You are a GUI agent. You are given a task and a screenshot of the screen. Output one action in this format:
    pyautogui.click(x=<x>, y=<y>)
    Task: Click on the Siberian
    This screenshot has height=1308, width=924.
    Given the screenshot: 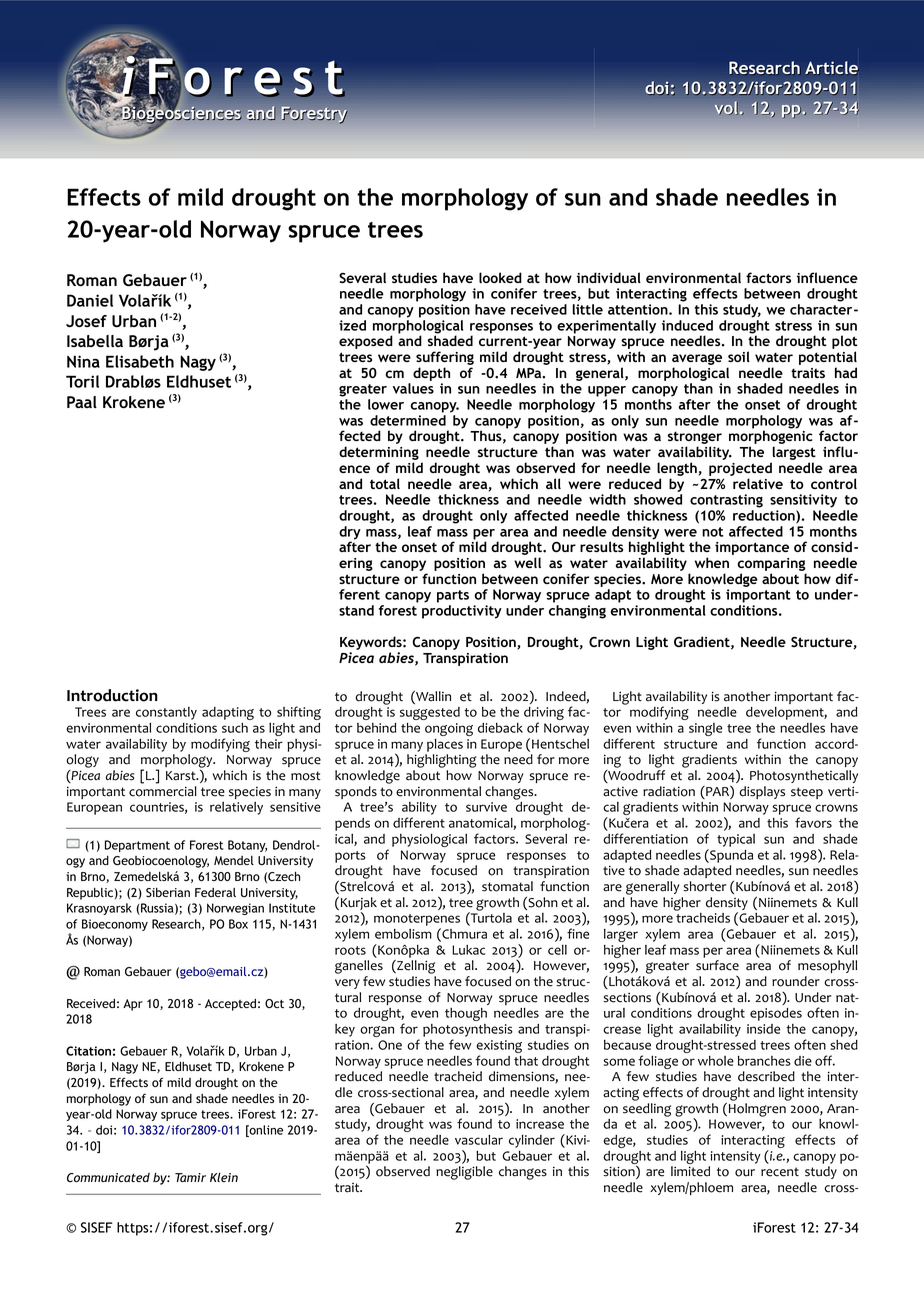 What is the action you would take?
    pyautogui.click(x=168, y=893)
